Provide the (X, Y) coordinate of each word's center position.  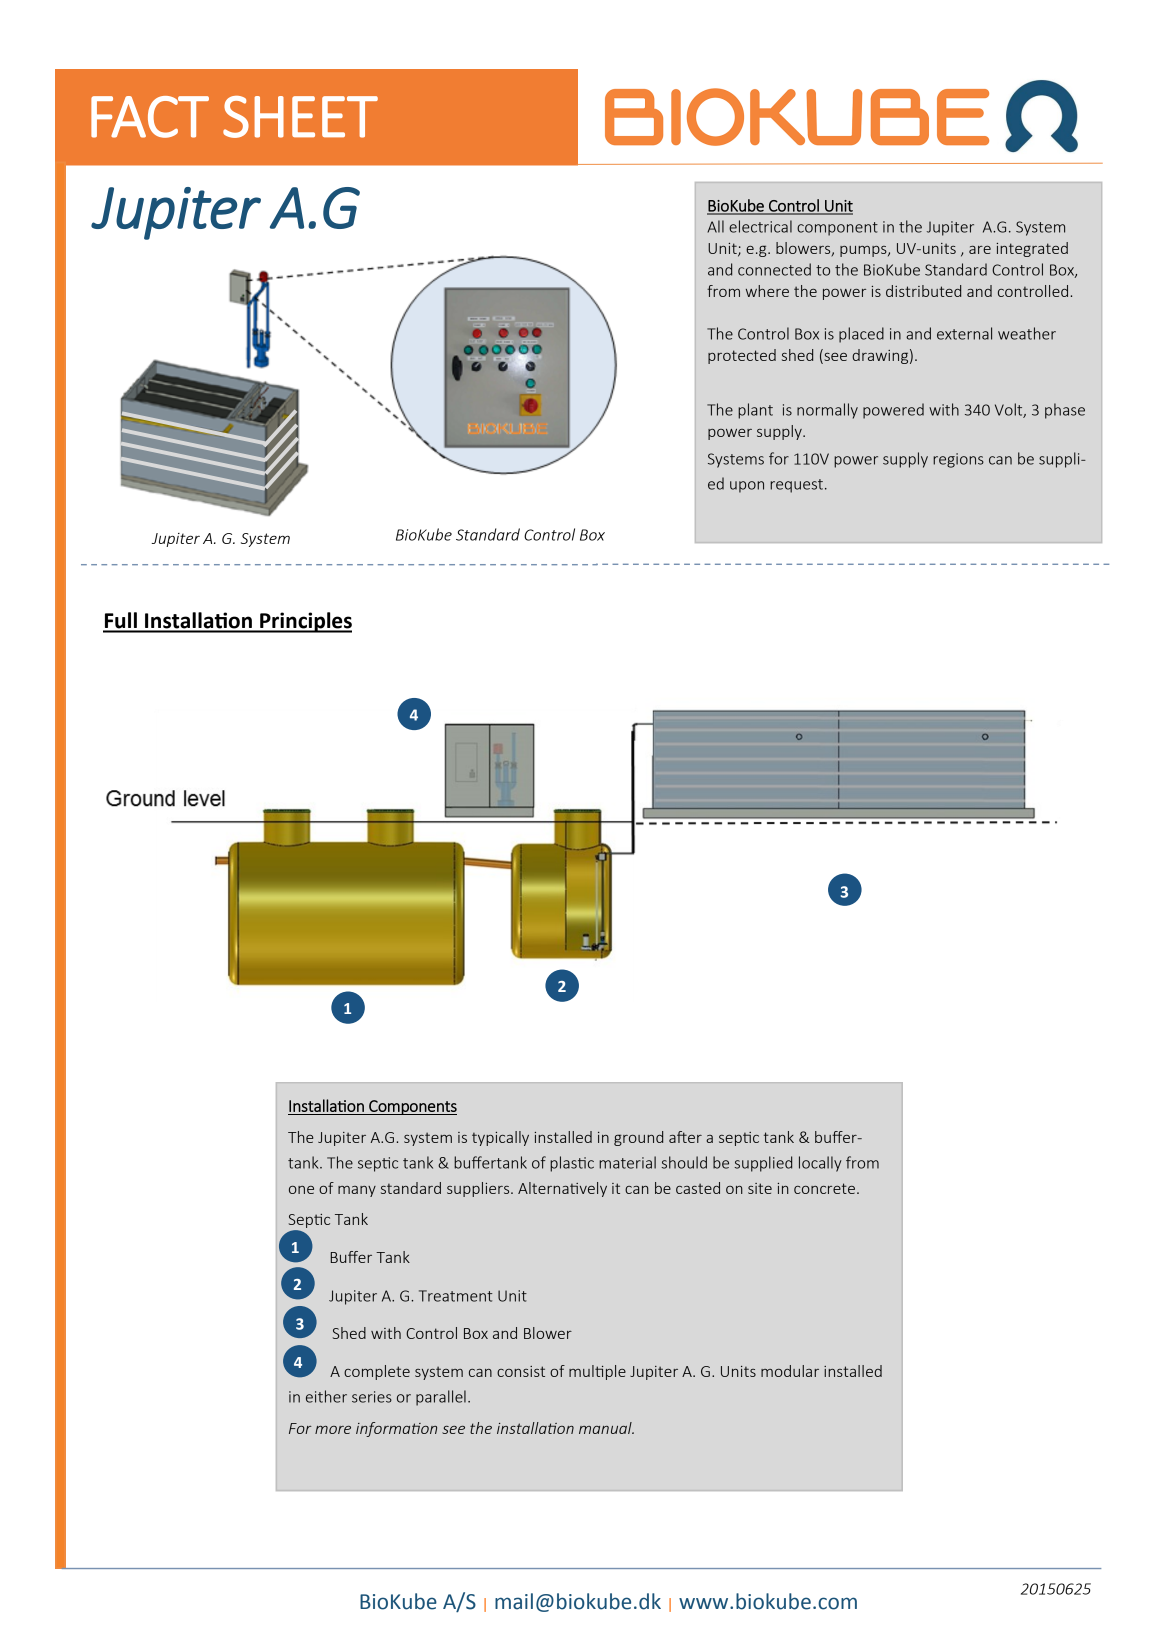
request (796, 486)
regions (958, 460)
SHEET (300, 117)
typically (500, 1138)
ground (638, 1138)
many (357, 1191)
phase (1065, 411)
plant (755, 411)
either (326, 1396)
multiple (597, 1372)
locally (820, 1164)
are (980, 250)
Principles (305, 622)
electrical (760, 226)
